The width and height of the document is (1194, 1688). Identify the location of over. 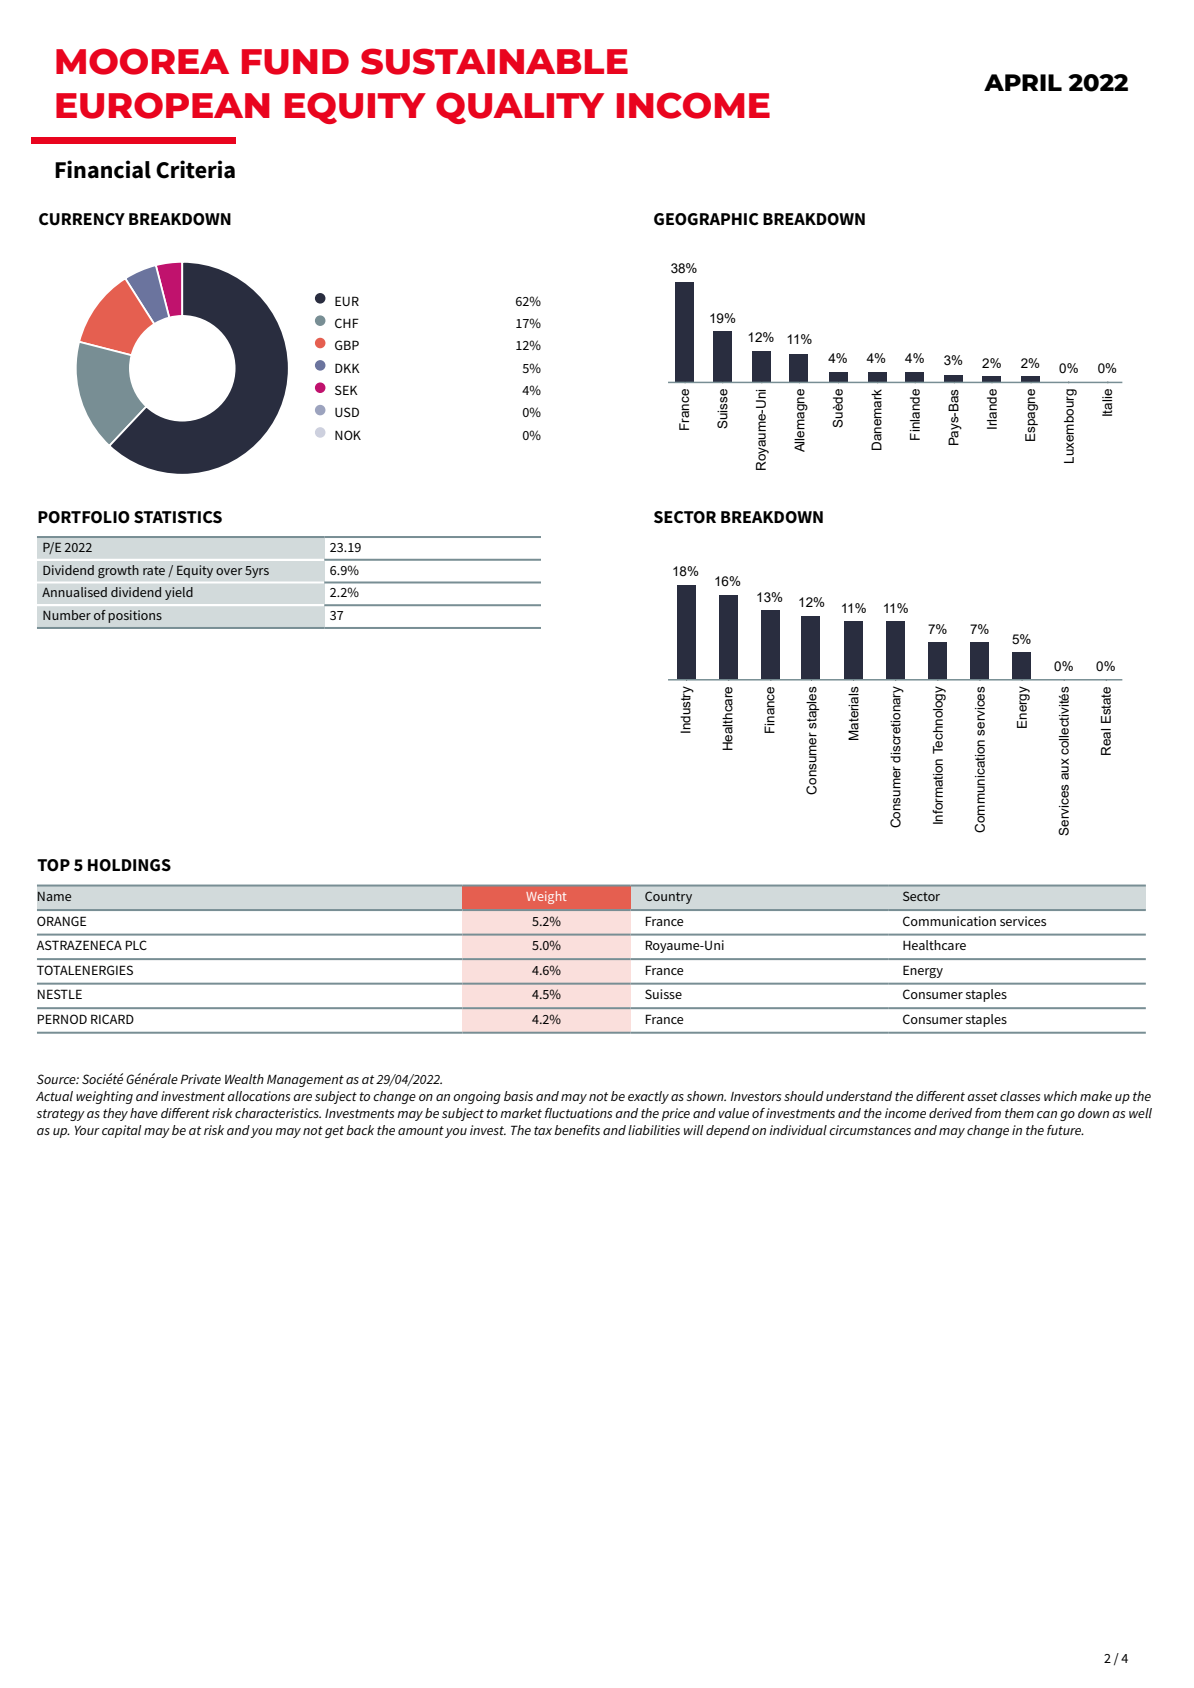
(229, 571).
